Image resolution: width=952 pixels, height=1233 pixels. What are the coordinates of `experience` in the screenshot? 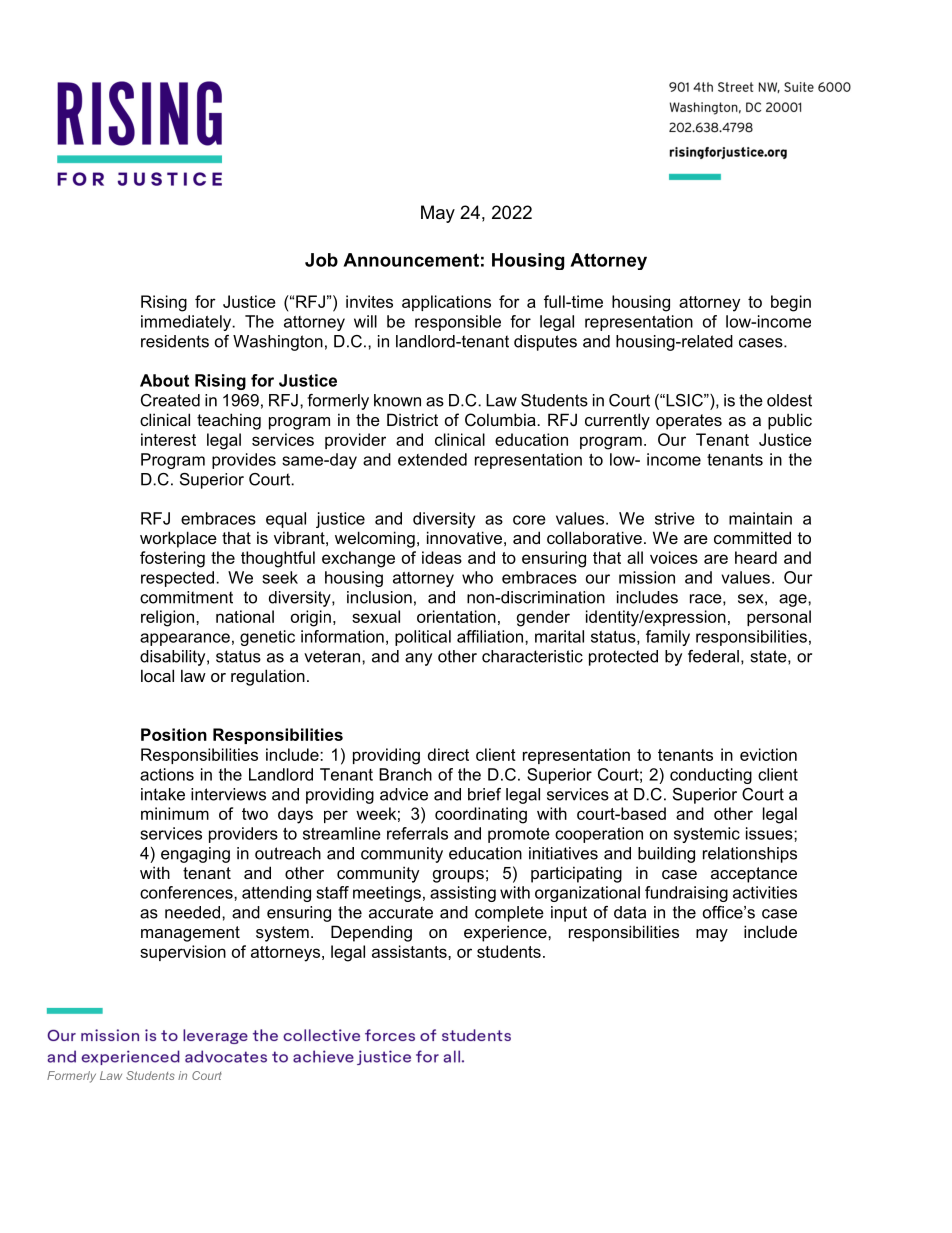 It's located at (506, 933).
